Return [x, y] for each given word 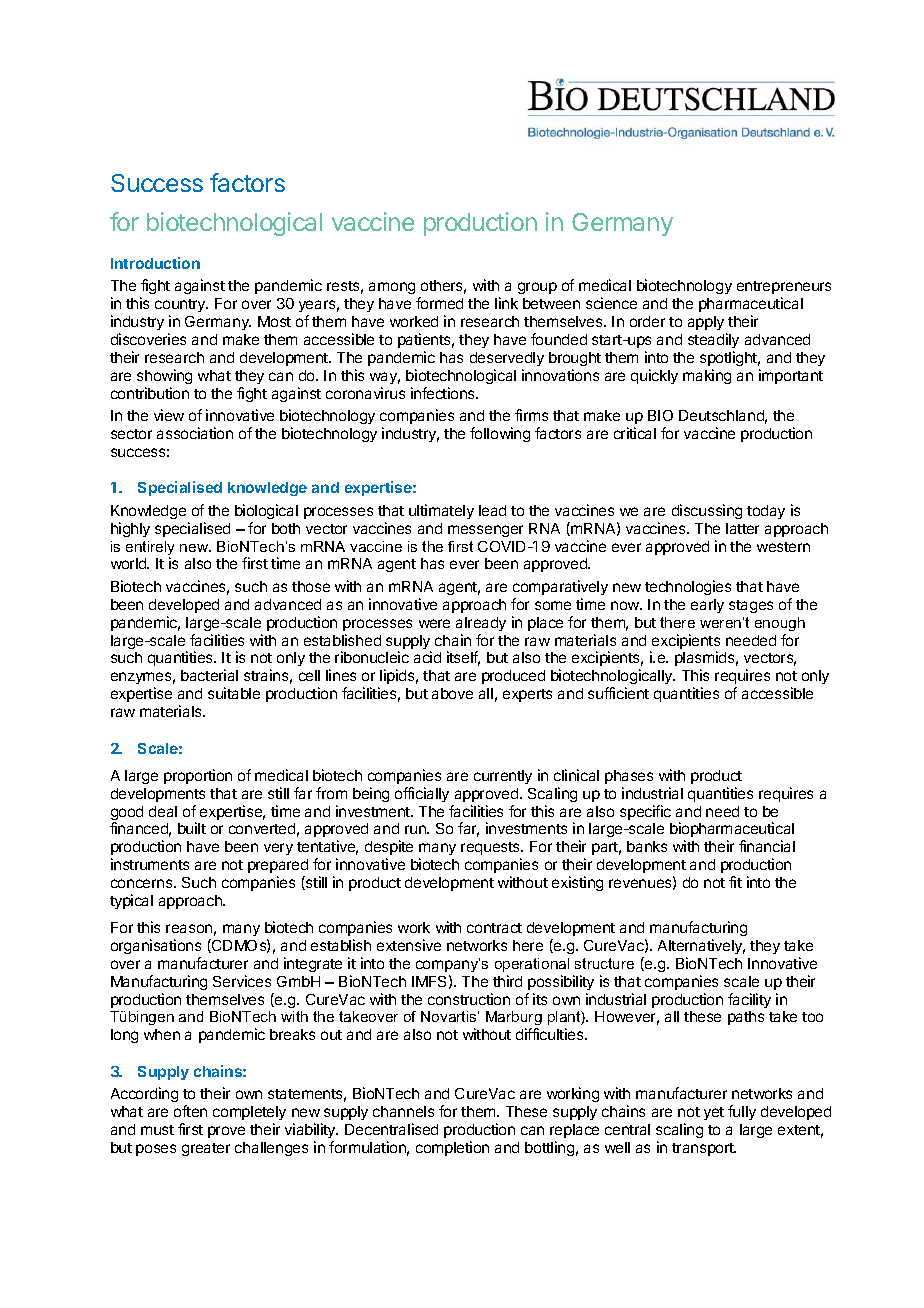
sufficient [618, 693]
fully [742, 1112]
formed [439, 303]
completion [452, 1148]
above [452, 693]
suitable [234, 693]
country [181, 307]
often [190, 1111]
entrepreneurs [784, 289]
